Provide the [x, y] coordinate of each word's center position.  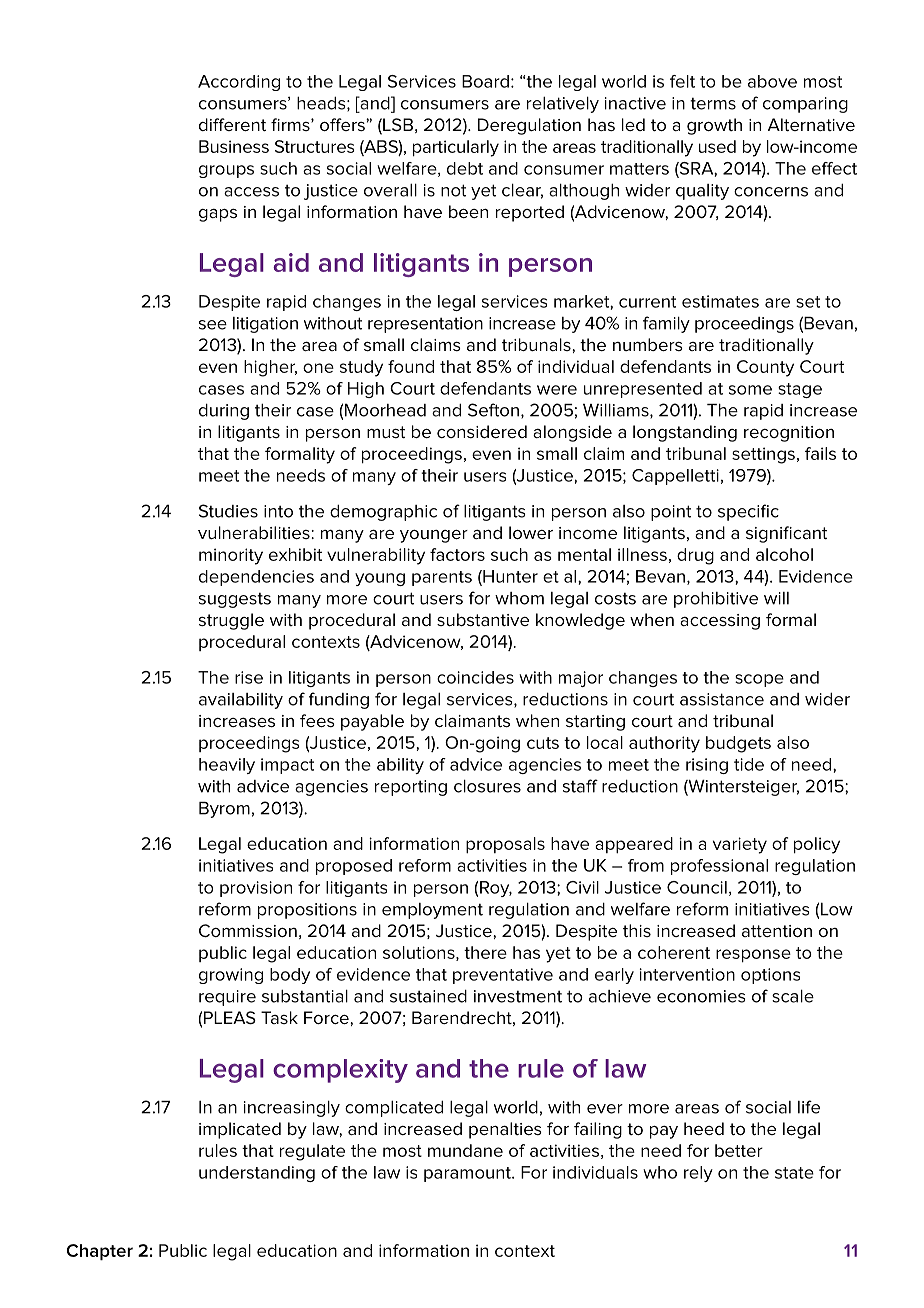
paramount [468, 1174]
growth [714, 126]
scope [759, 680]
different [232, 124]
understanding [257, 1174]
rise [249, 677]
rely [698, 1174]
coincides [475, 677]
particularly [456, 148]
